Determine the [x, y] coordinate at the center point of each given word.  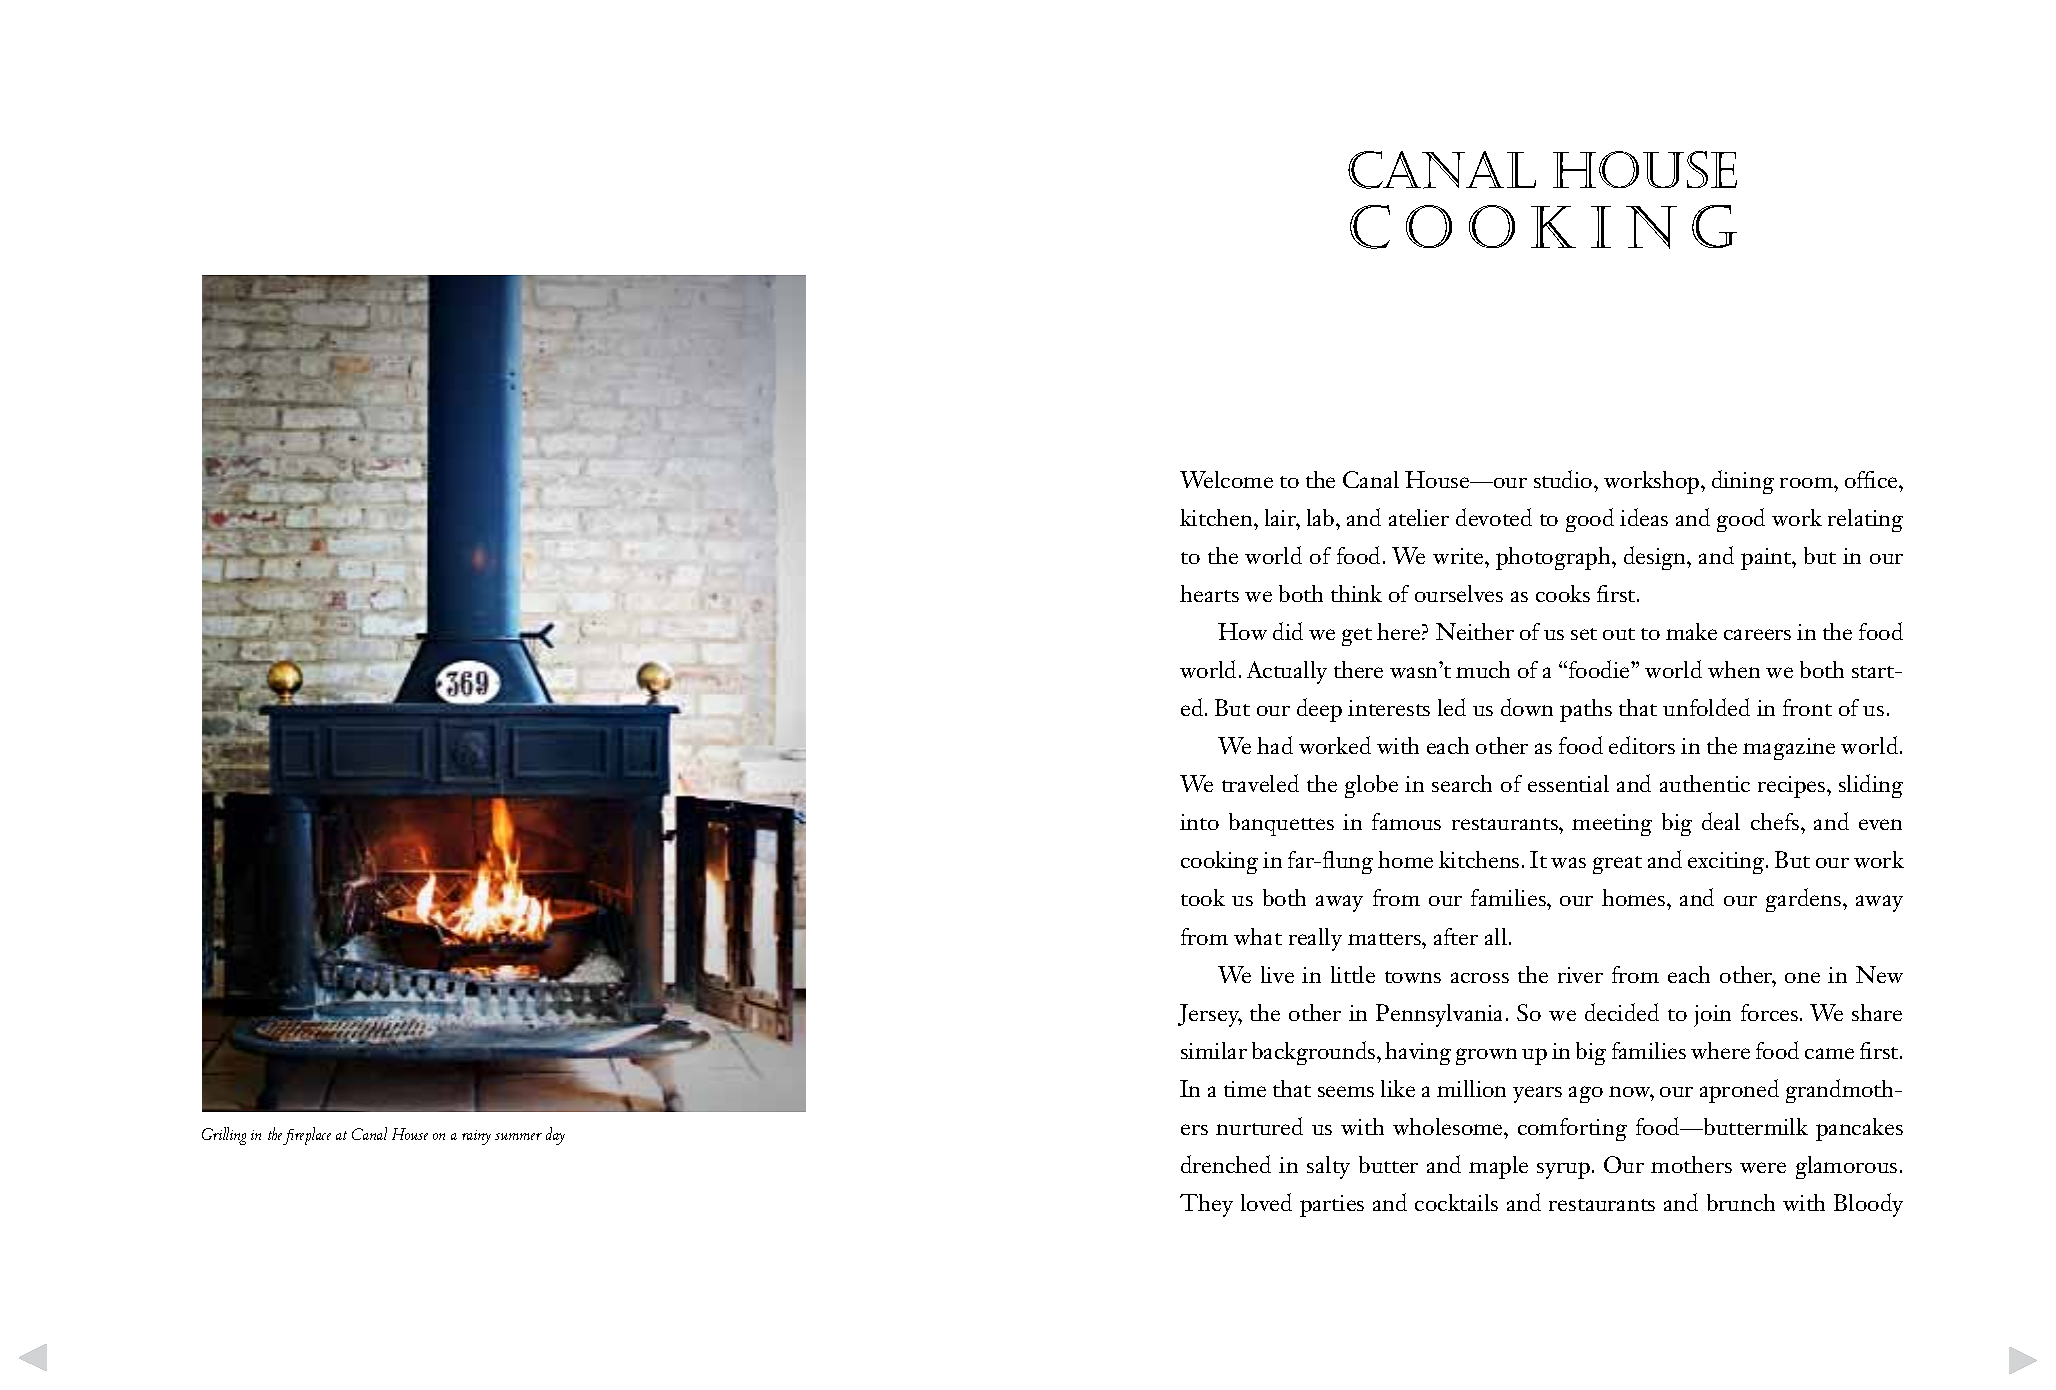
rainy [476, 1137]
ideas [1644, 517]
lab [1322, 517]
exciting [1727, 863]
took [1203, 897]
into [1199, 822]
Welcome [1226, 479]
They [1206, 1205]
